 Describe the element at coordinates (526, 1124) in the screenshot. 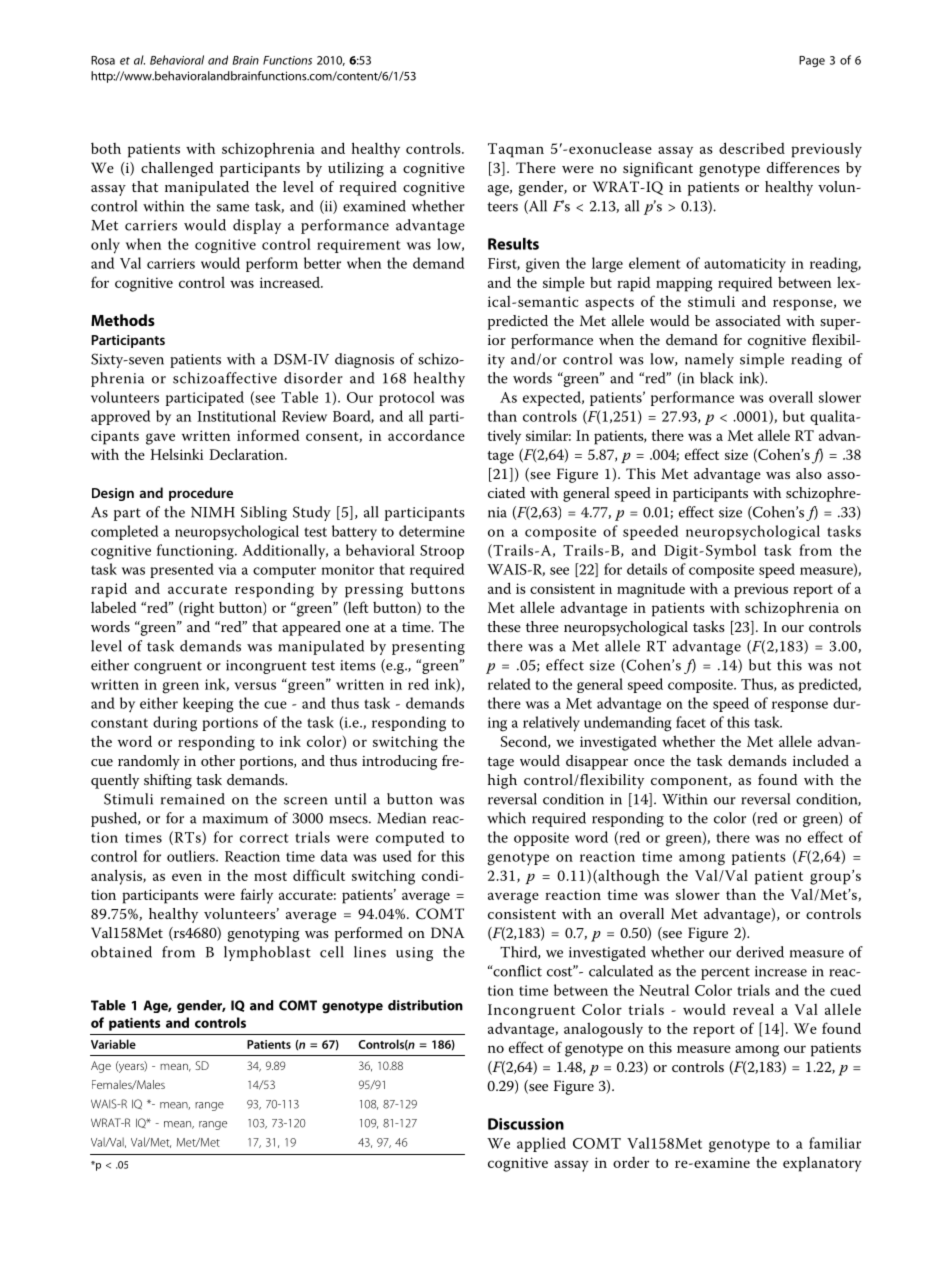

I see `Discussion` at that location.
